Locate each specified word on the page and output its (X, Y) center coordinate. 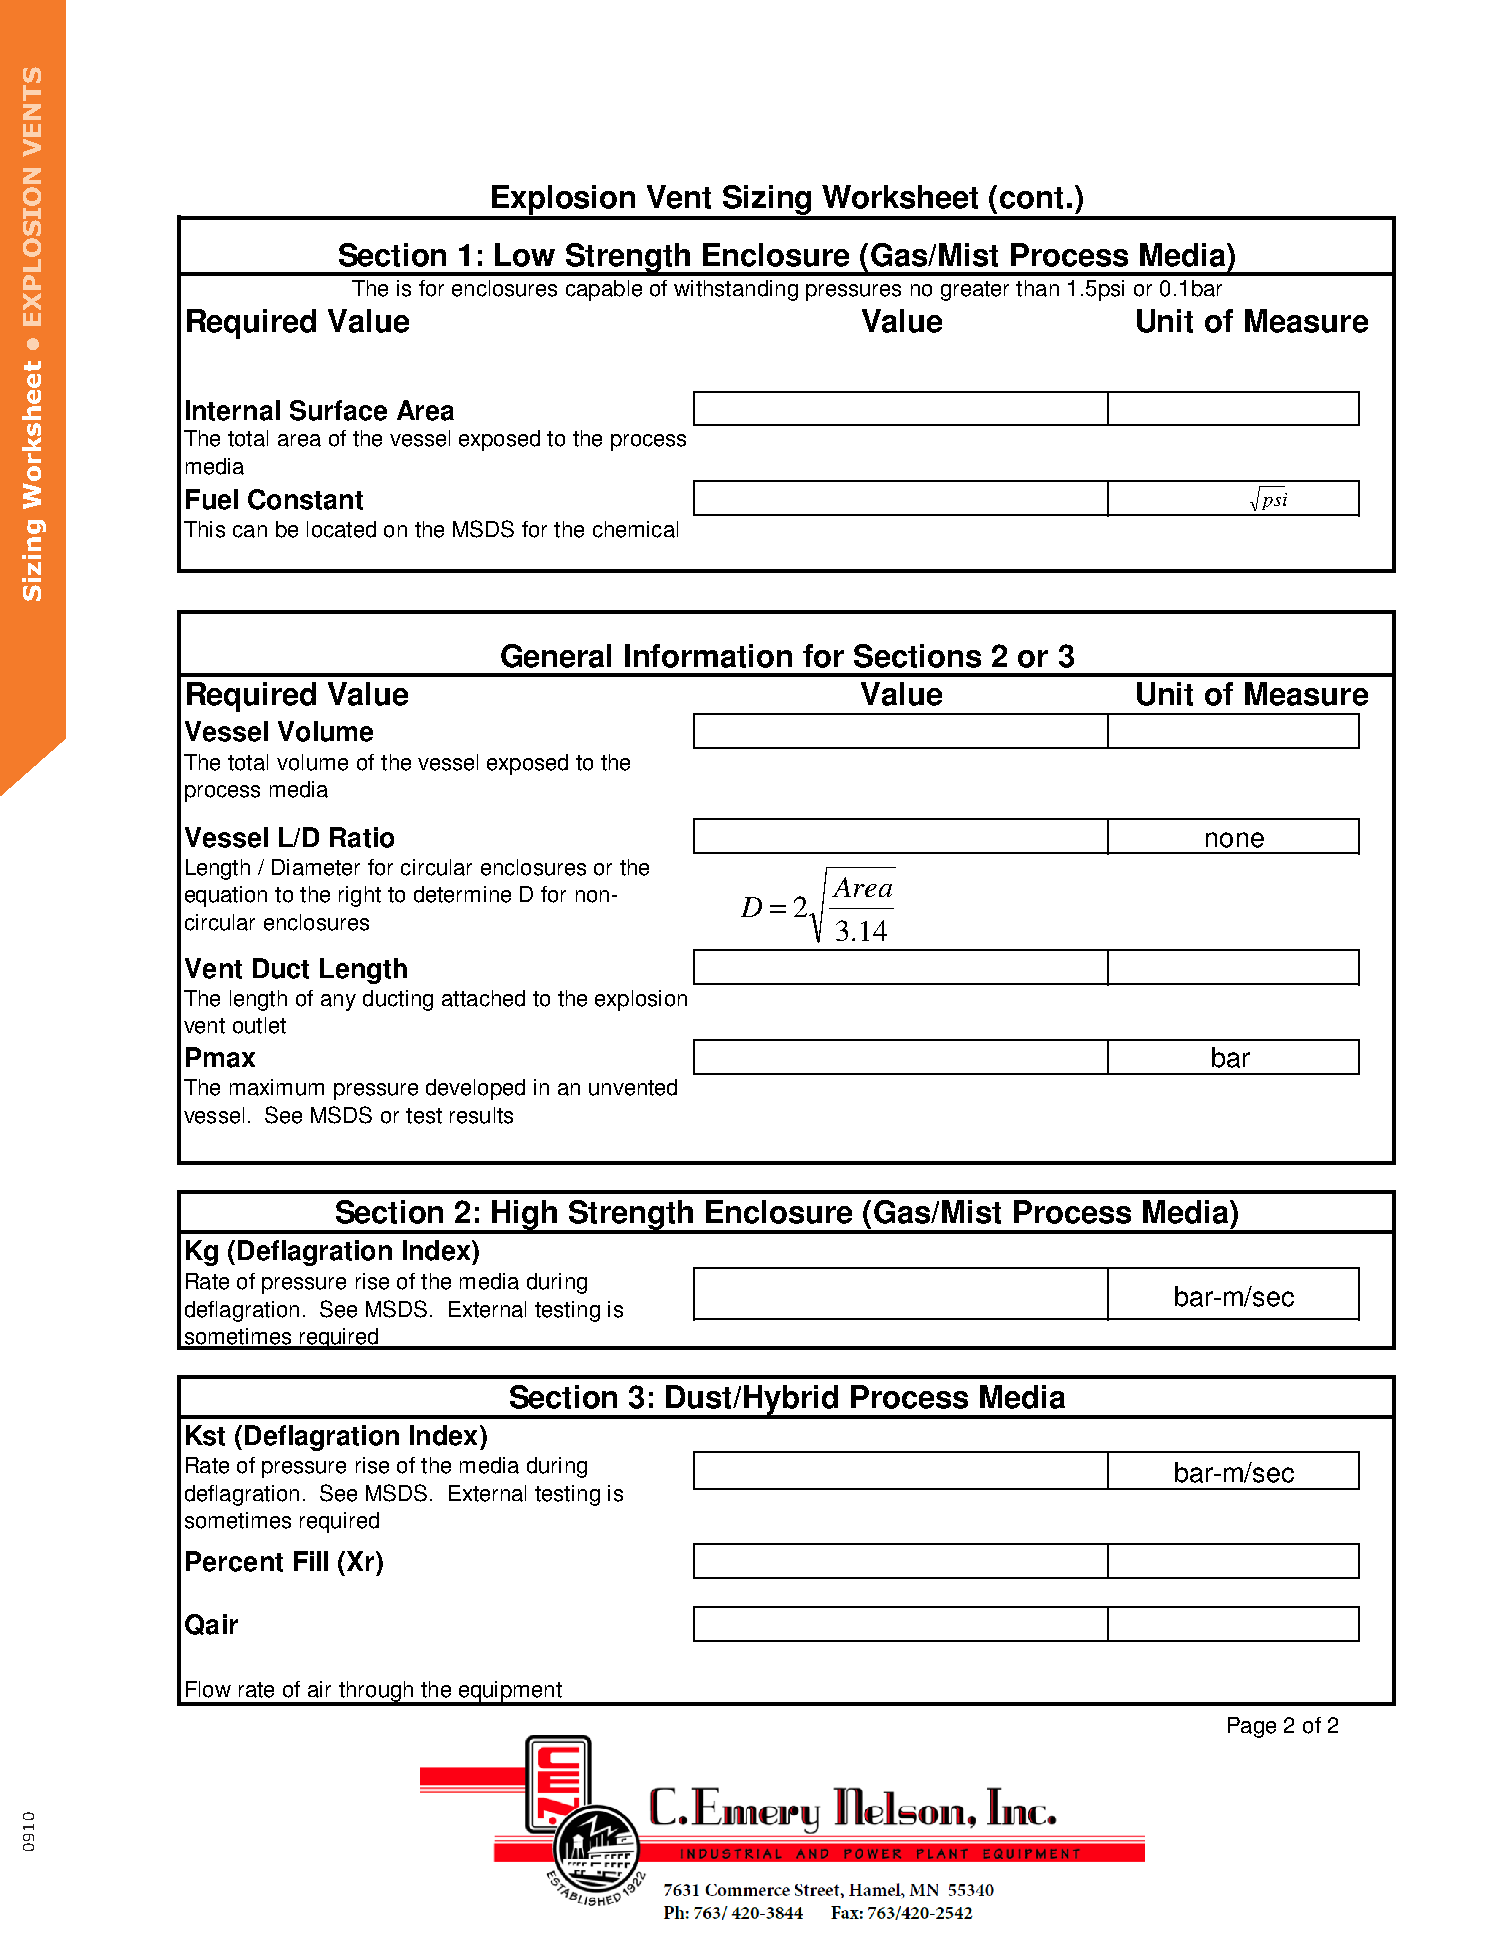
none (1235, 840)
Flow (208, 1689)
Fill (311, 1561)
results (481, 1115)
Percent (234, 1561)
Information (708, 656)
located (341, 529)
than (1037, 288)
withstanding (736, 290)
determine (462, 894)
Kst (205, 1435)
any (338, 1002)
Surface (338, 410)
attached (483, 998)
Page (1252, 1727)
